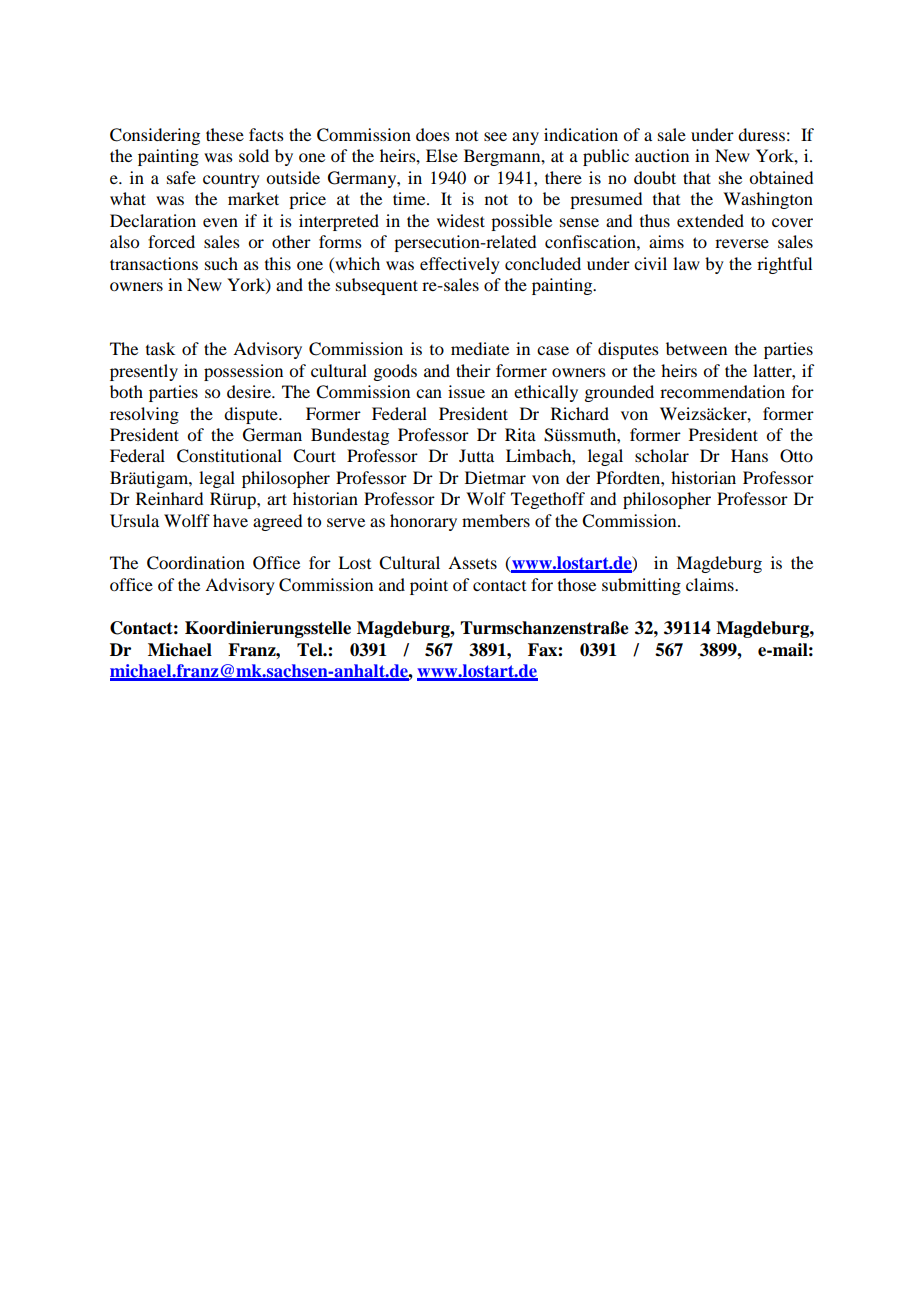  I want to click on effectively, so click(460, 265).
